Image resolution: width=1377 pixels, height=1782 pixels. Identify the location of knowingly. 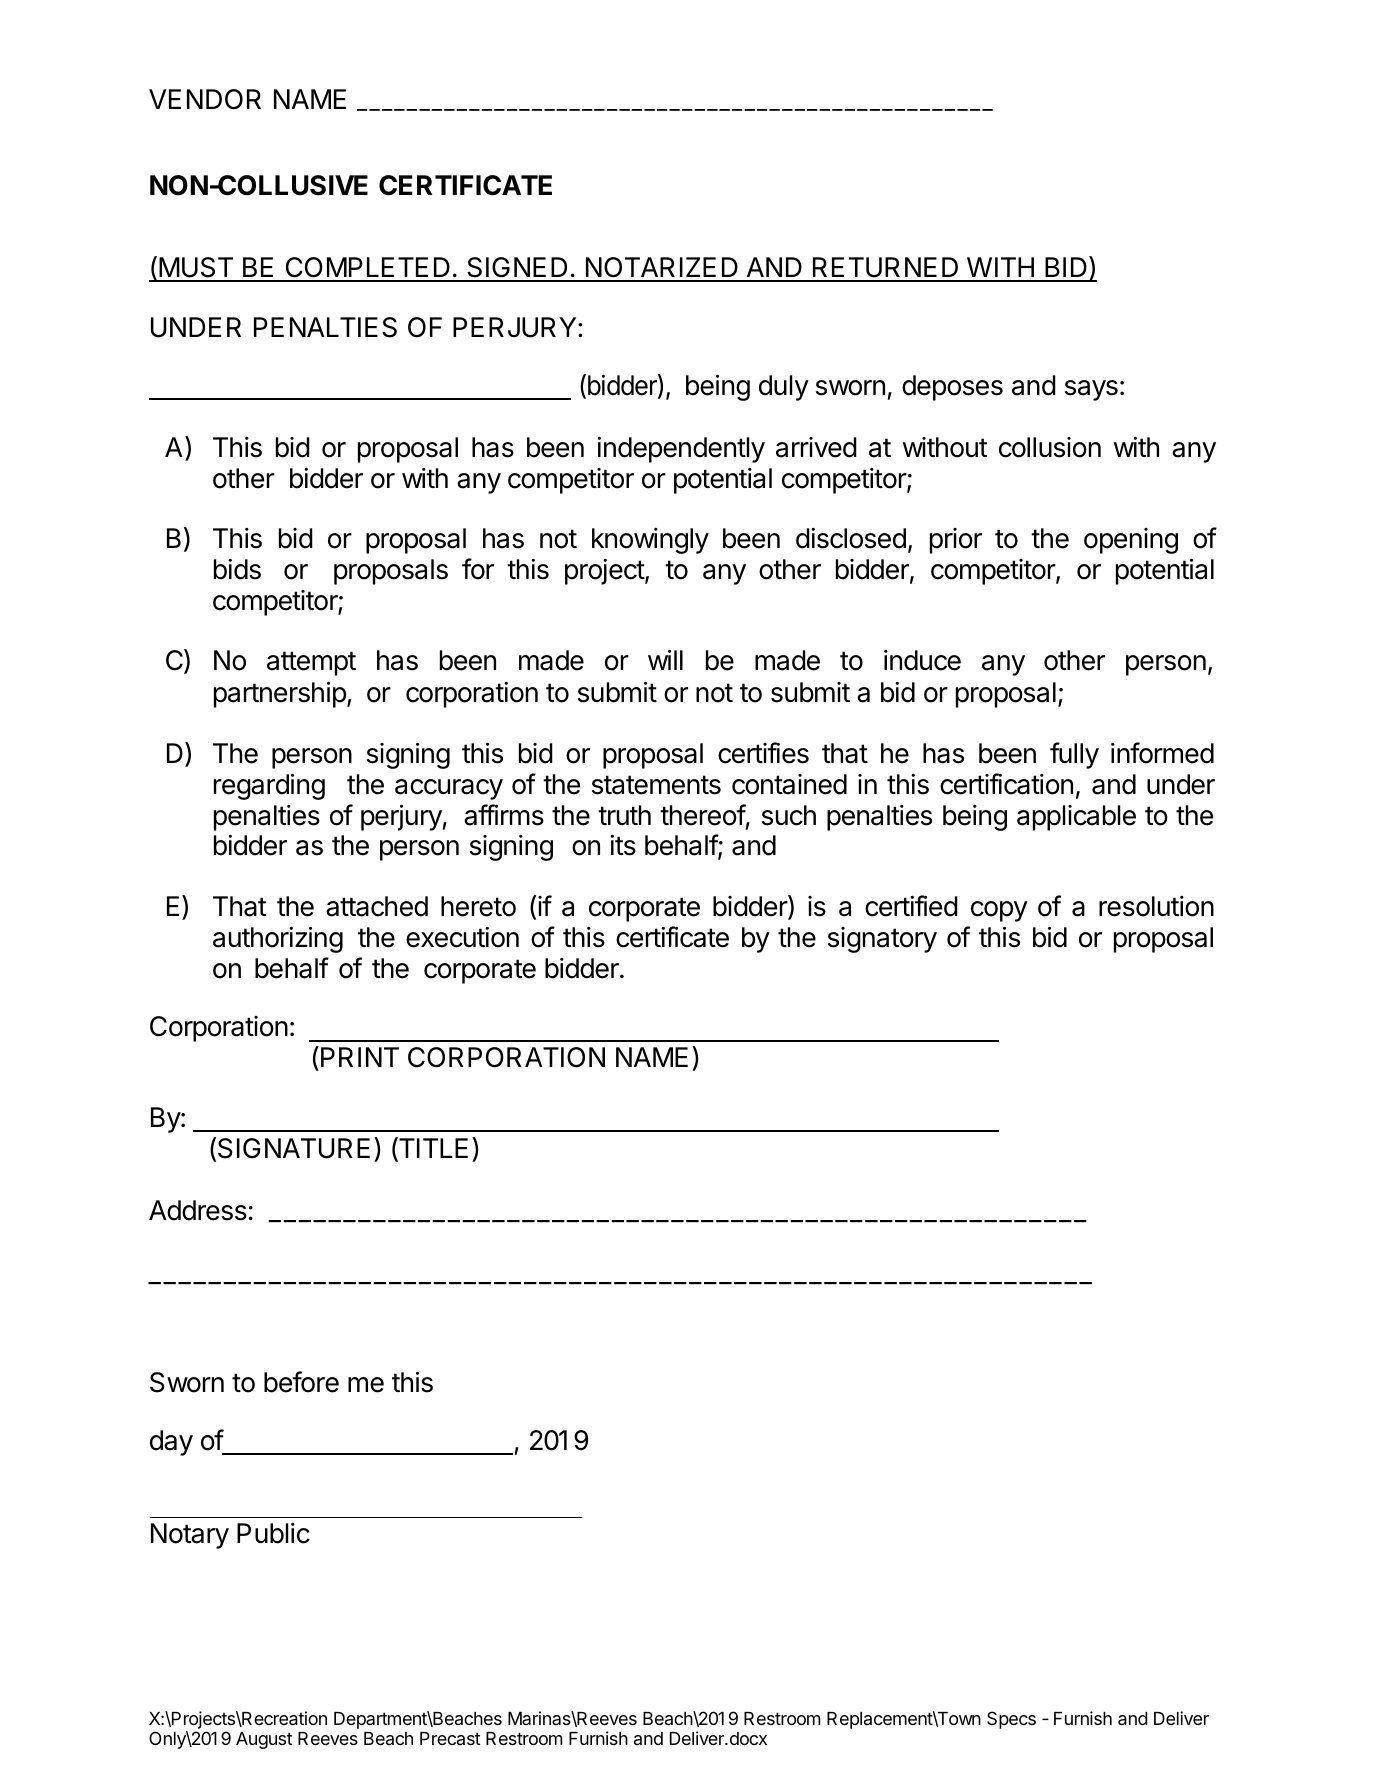
(650, 541).
